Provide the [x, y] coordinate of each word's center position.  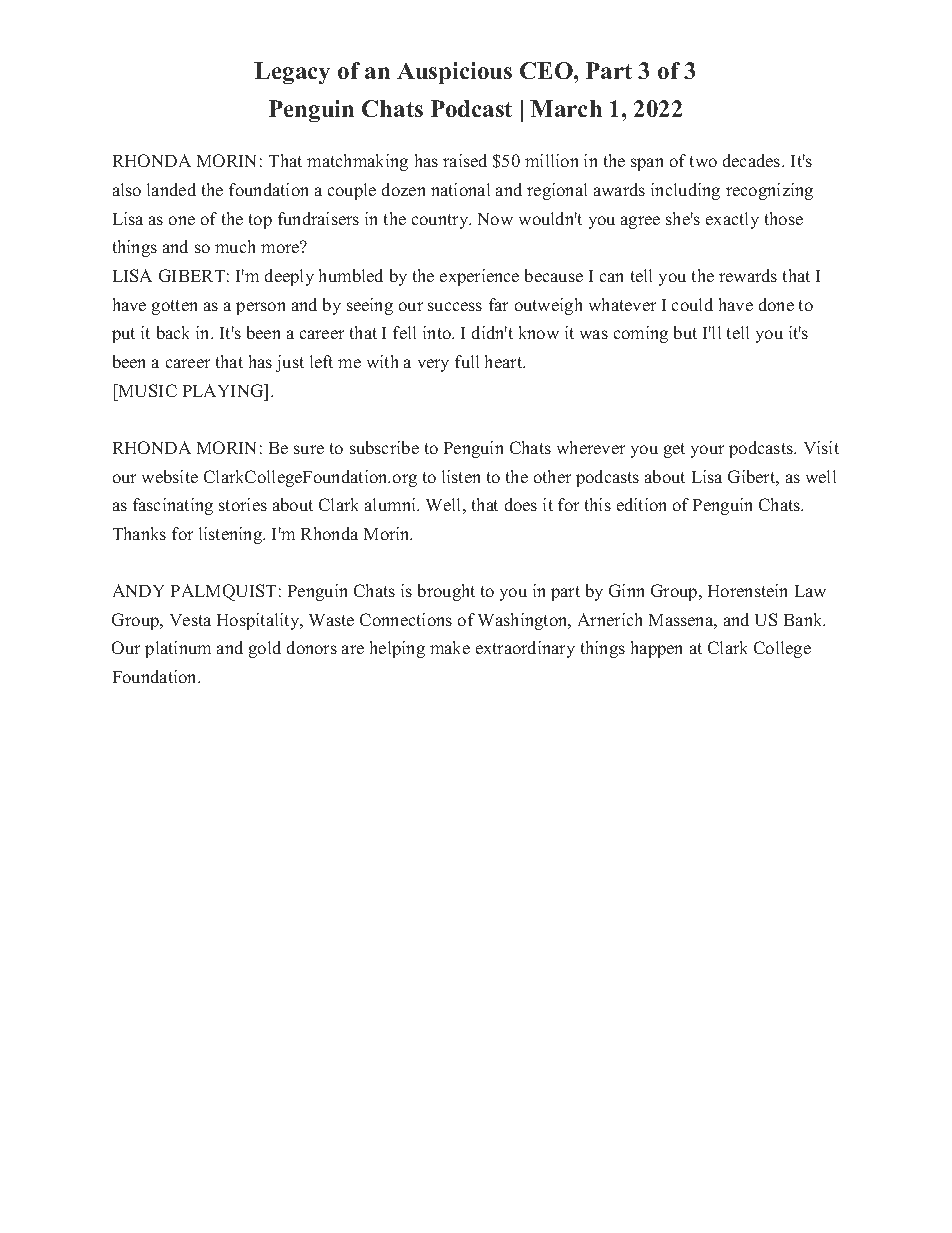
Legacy [292, 73]
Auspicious [454, 73]
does [521, 504]
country [441, 221]
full [467, 361]
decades [753, 160]
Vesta [190, 620]
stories [243, 504]
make [450, 647]
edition [641, 504]
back [173, 332]
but [685, 332]
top [260, 221]
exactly [732, 220]
